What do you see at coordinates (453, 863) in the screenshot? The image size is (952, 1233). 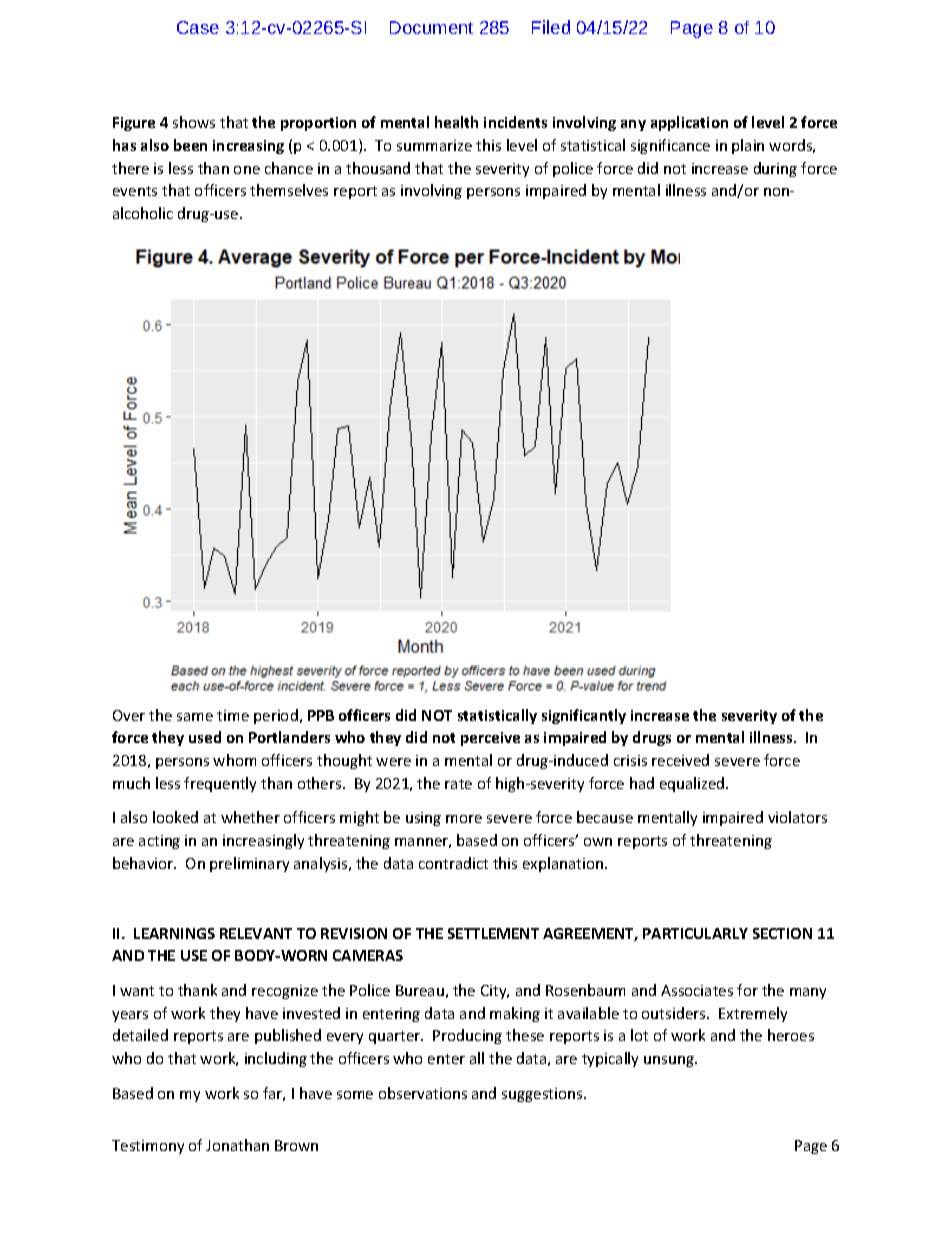 I see `contradict` at bounding box center [453, 863].
